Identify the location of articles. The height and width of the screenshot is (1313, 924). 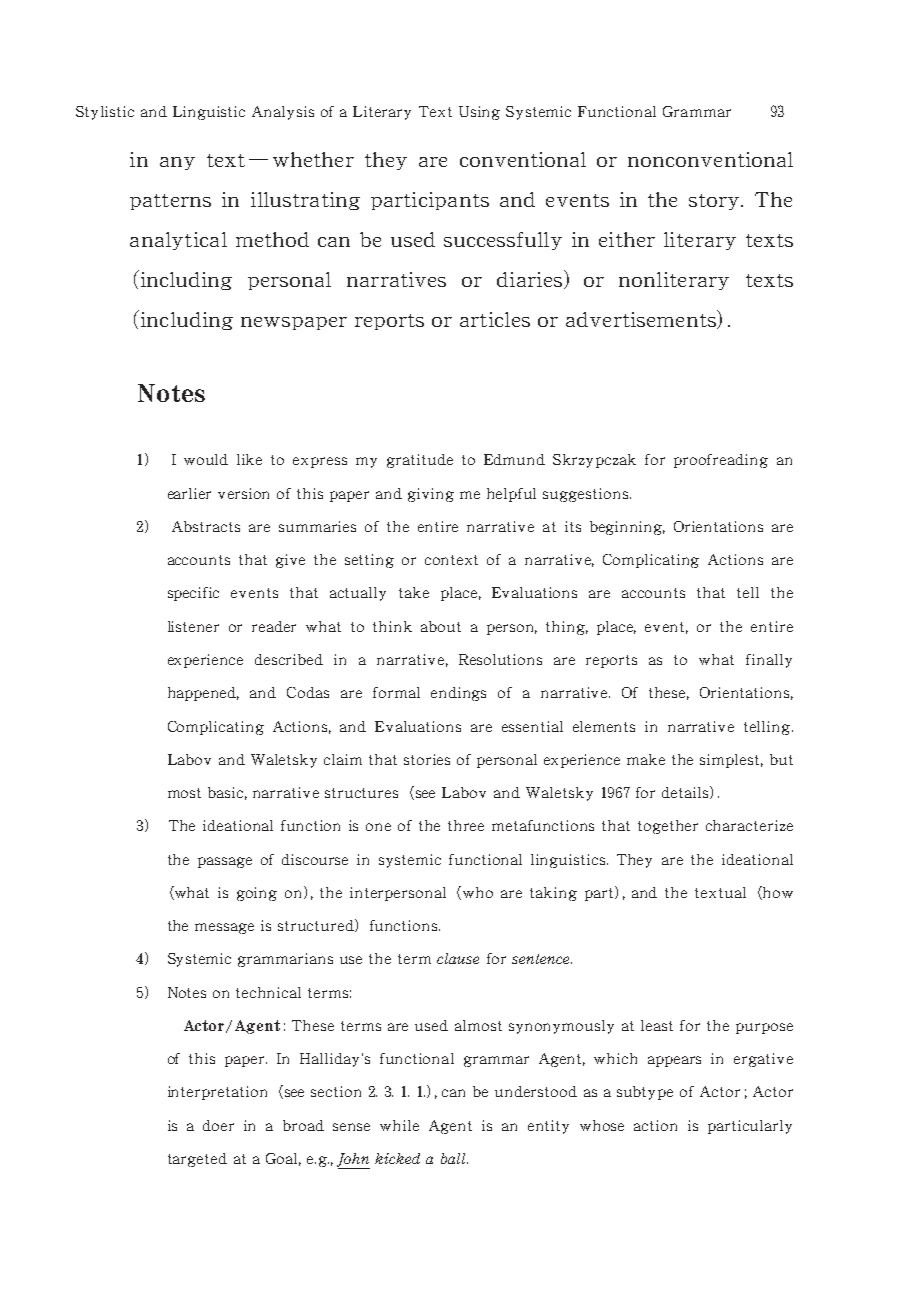
(495, 319).
